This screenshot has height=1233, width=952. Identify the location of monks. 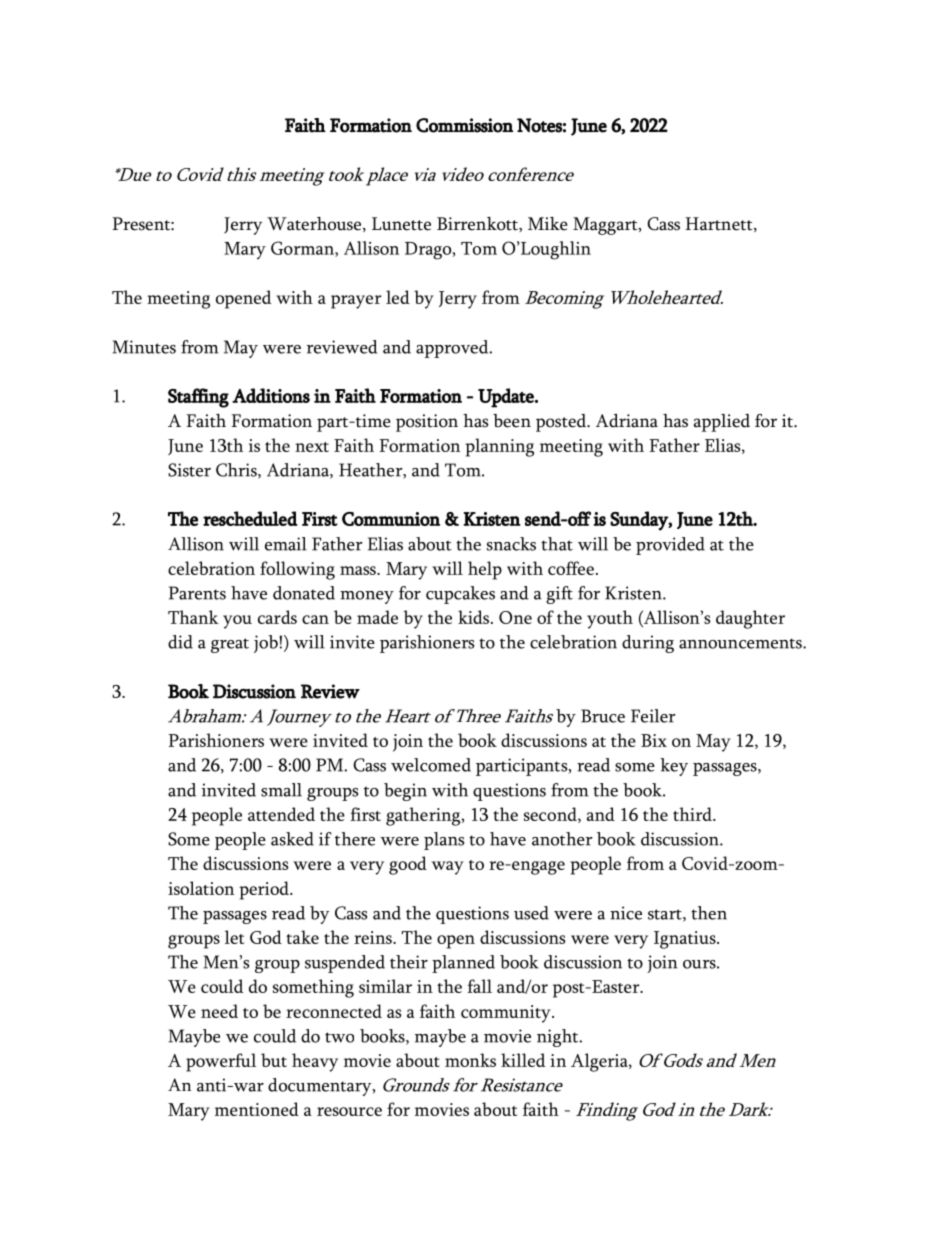
(470, 1060).
